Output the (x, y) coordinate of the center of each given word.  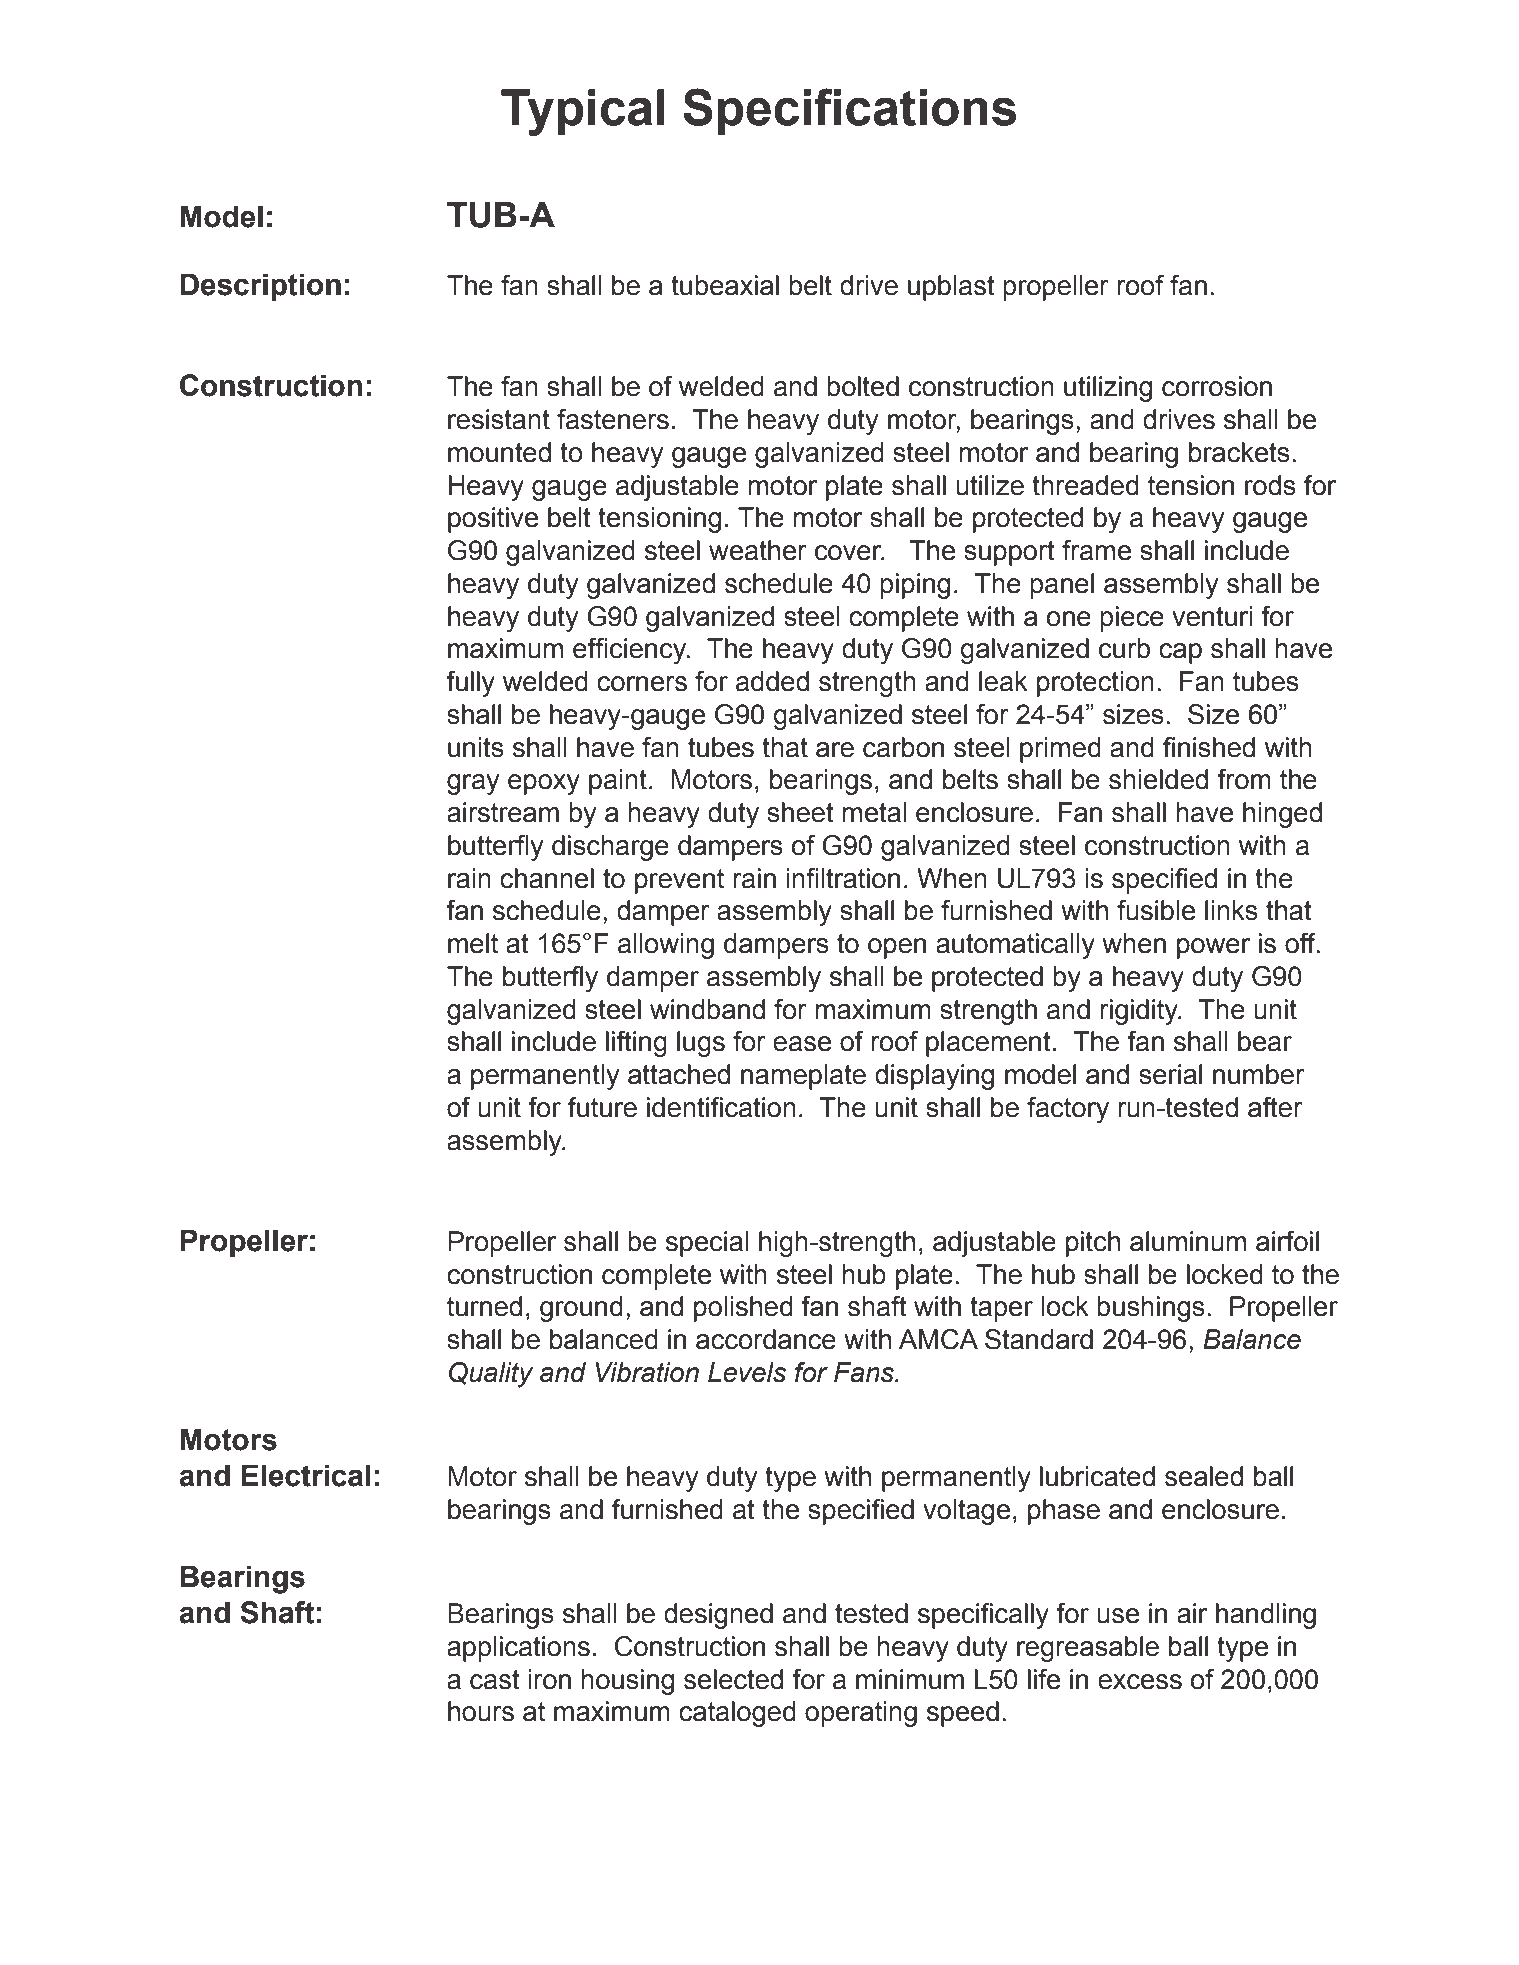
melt (473, 943)
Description (260, 287)
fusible (1156, 910)
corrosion (1217, 386)
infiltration (843, 878)
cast (495, 1680)
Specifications (849, 111)
